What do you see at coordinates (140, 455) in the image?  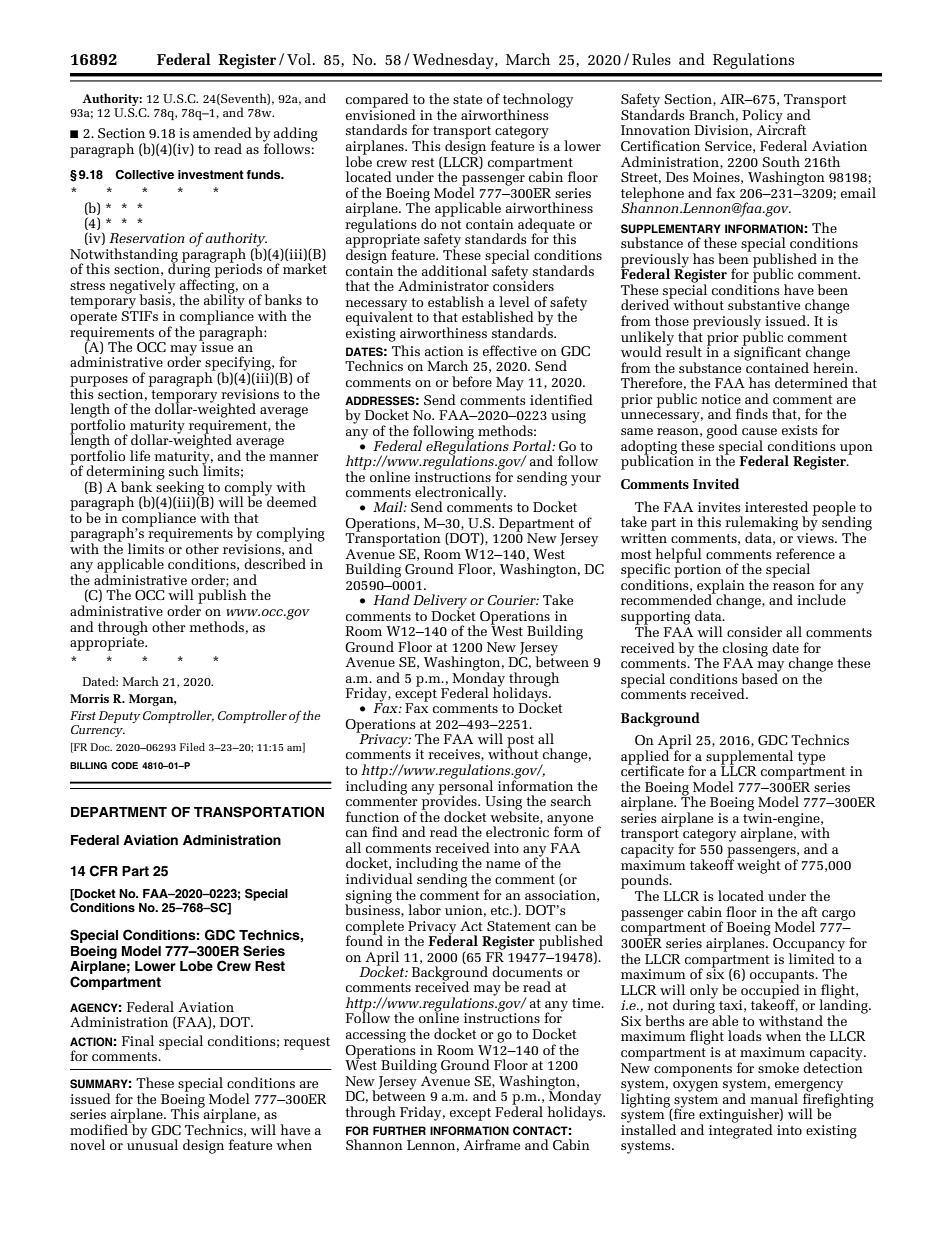 I see `life` at bounding box center [140, 455].
